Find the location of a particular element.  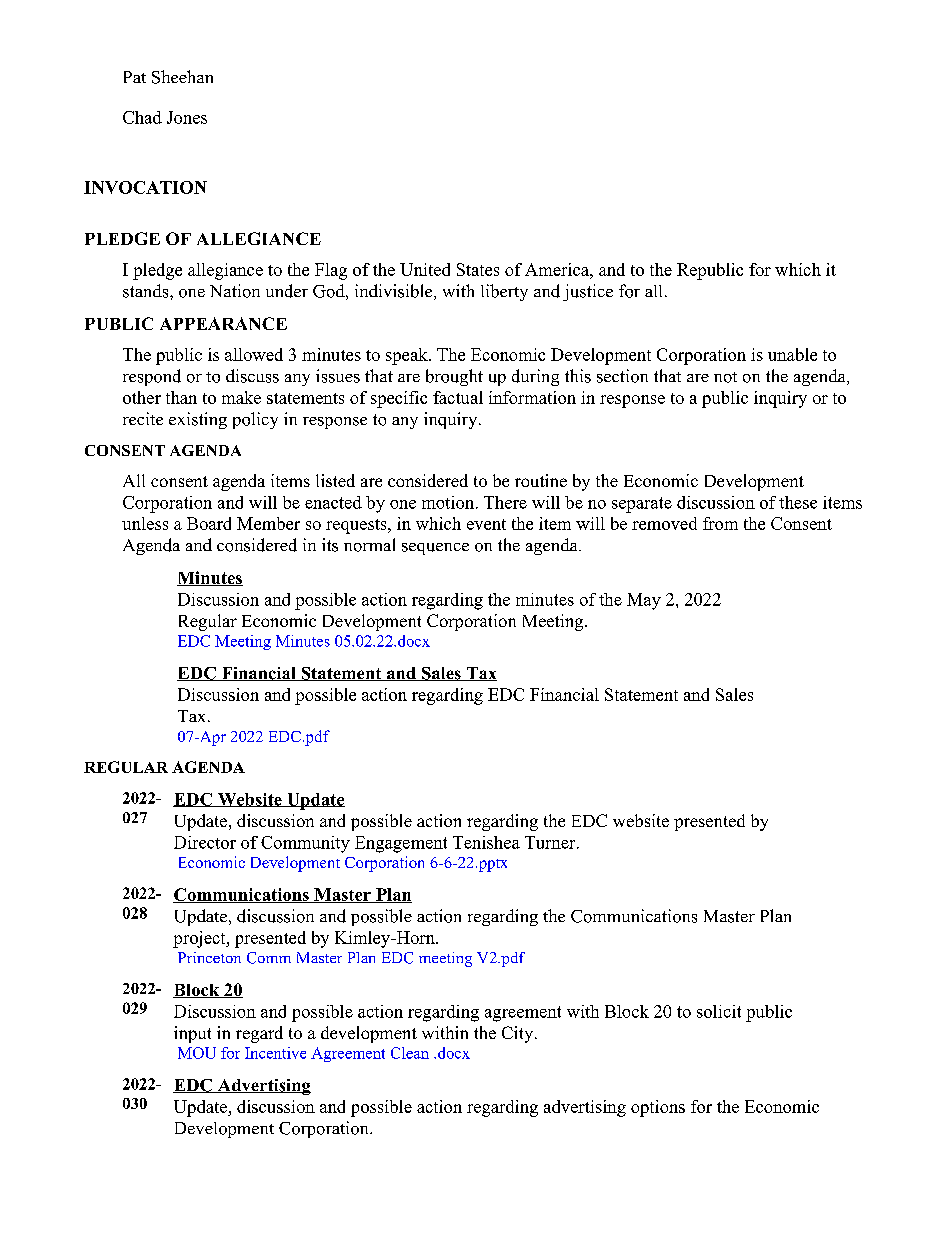

Director is located at coordinates (205, 842).
